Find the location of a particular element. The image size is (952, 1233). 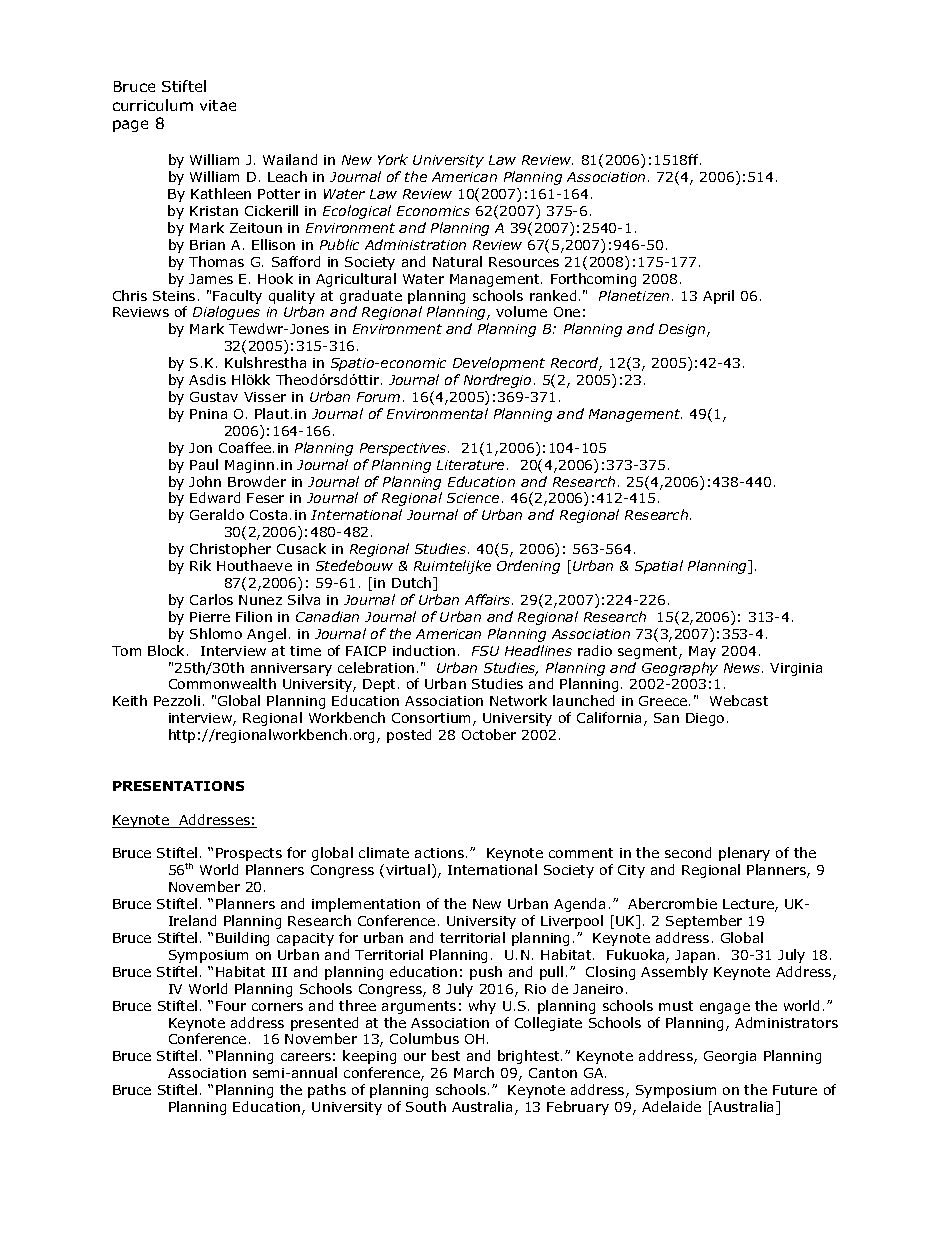

May is located at coordinates (702, 652).
